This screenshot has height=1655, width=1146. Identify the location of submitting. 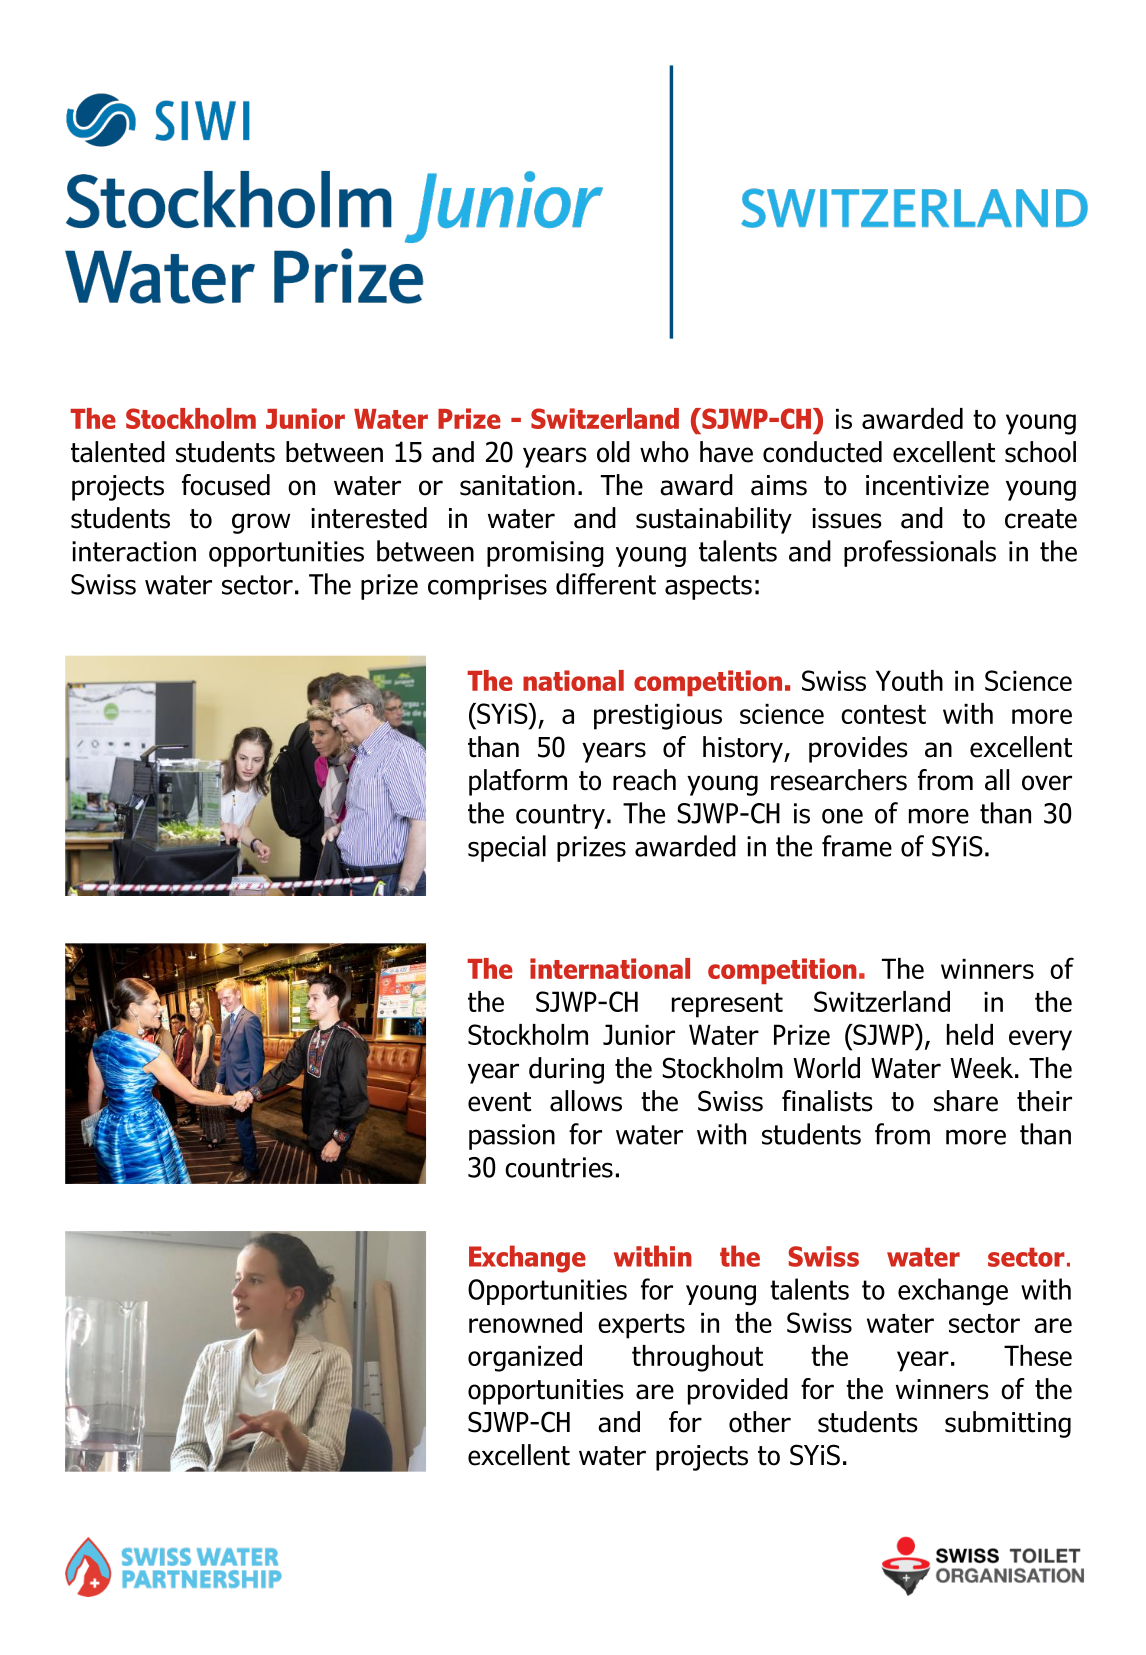
(1008, 1424).
